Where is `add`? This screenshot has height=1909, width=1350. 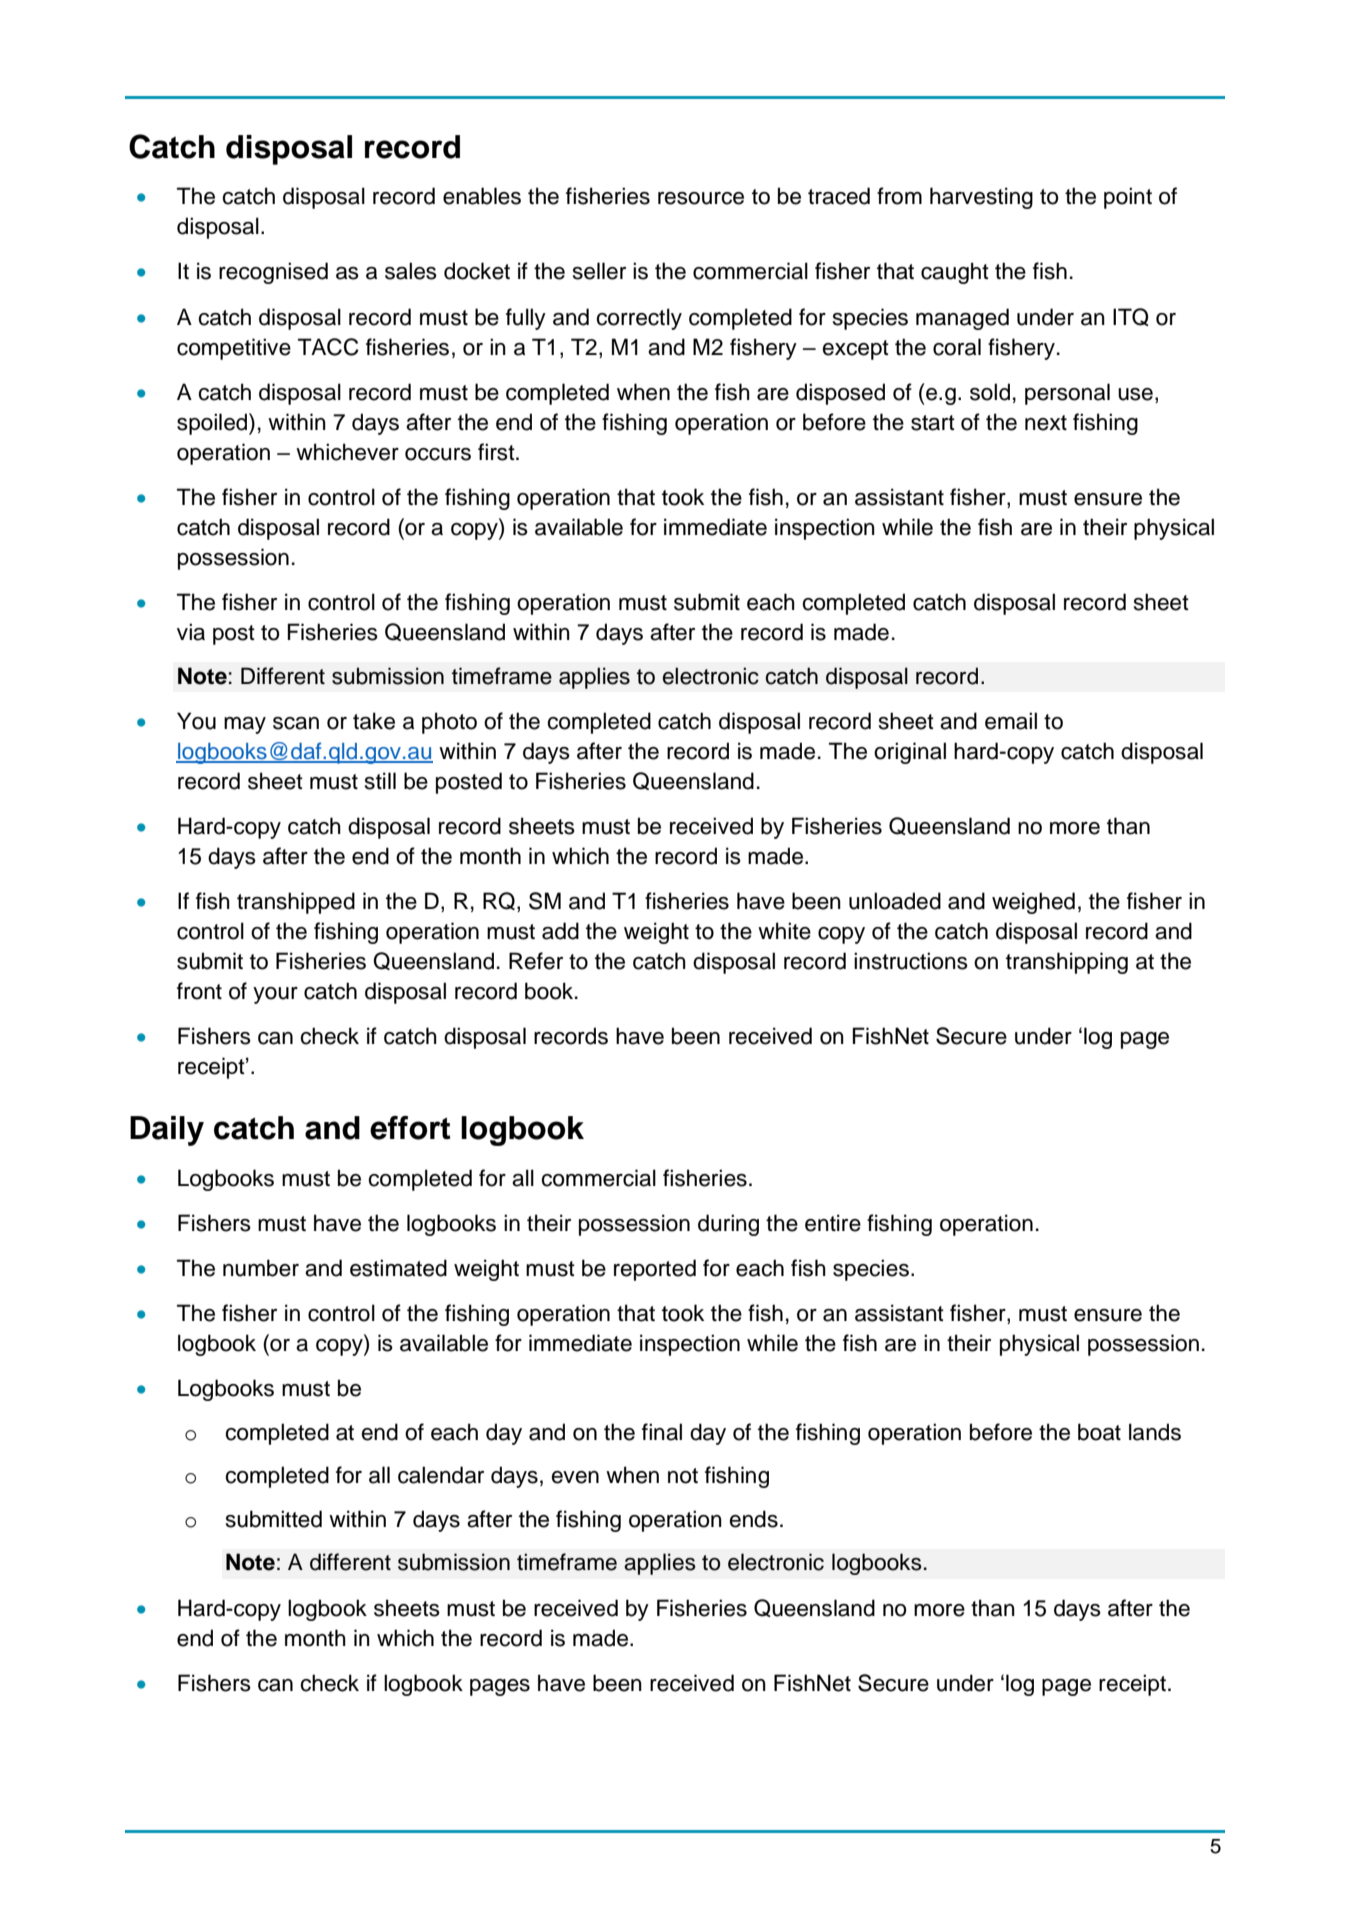 add is located at coordinates (560, 931).
